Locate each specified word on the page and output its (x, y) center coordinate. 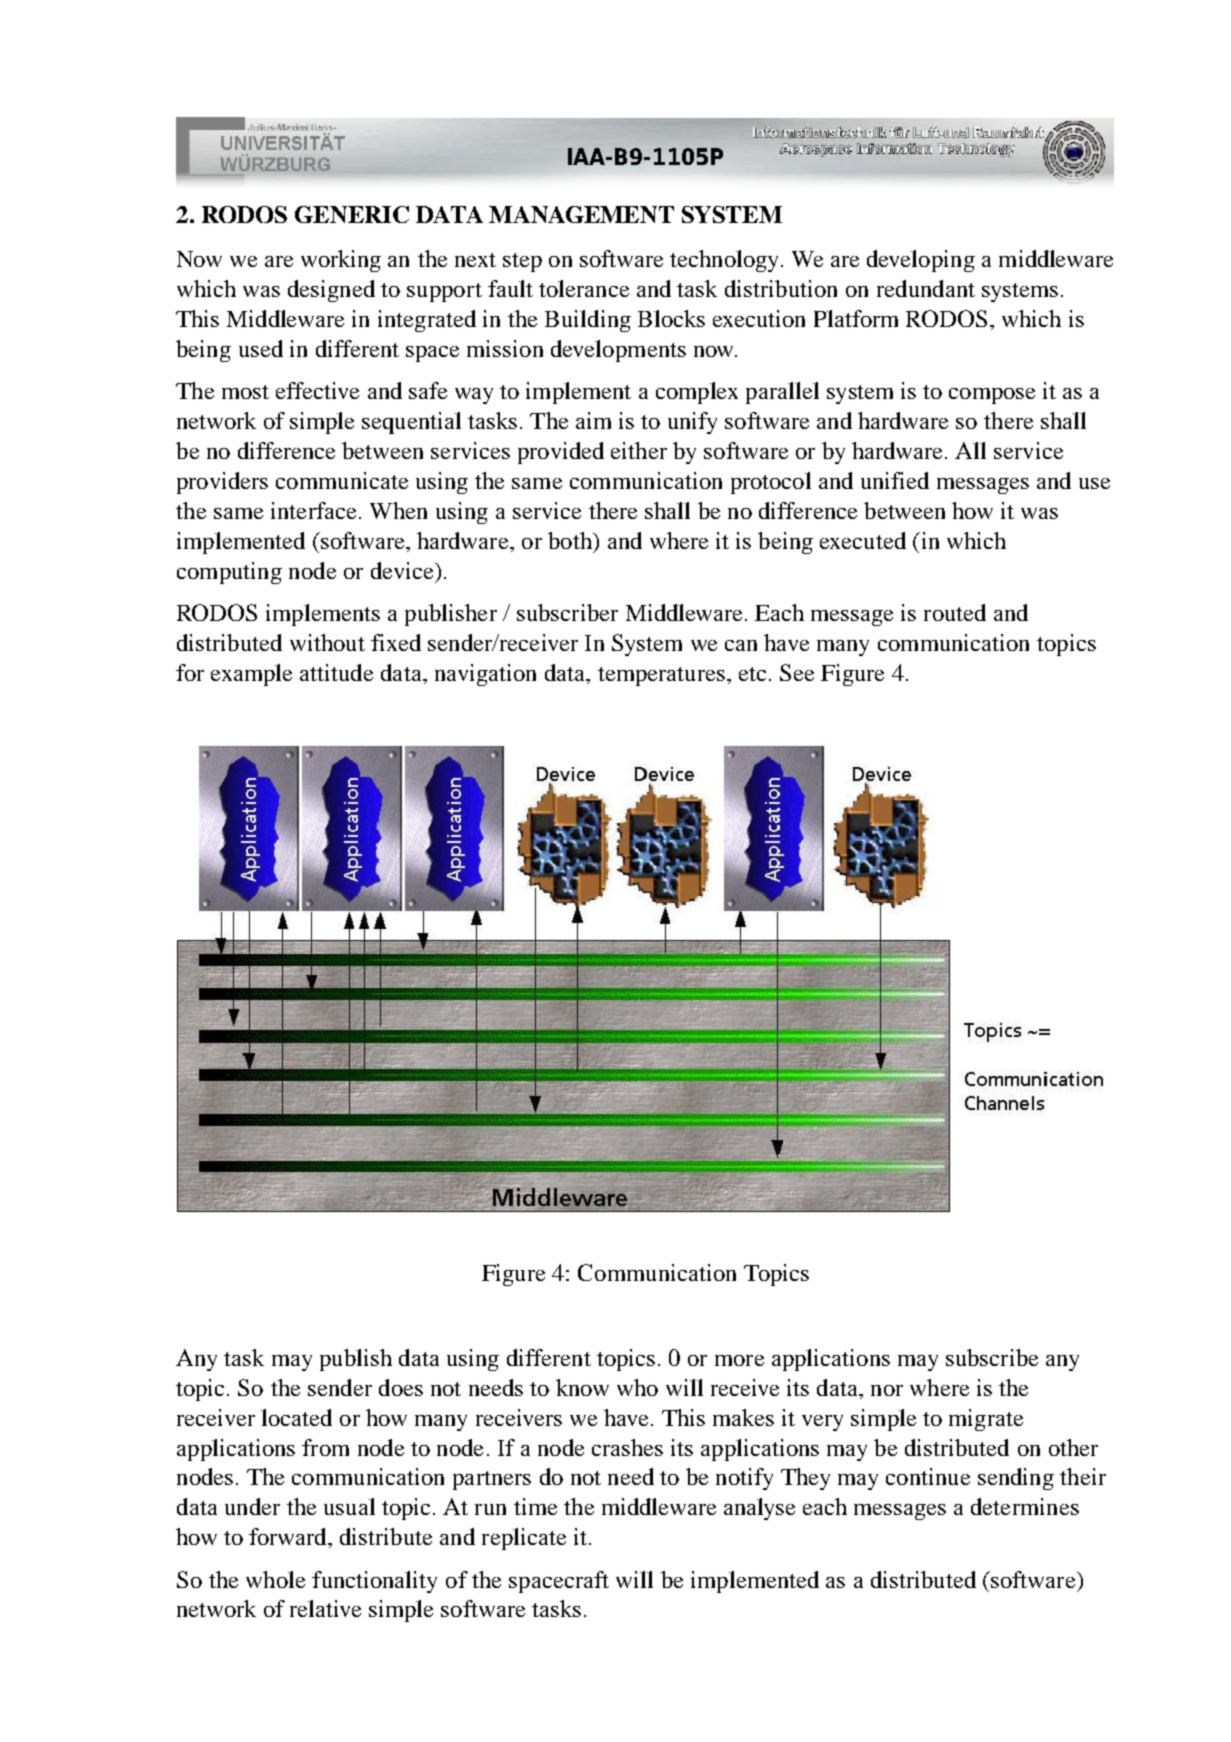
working (341, 261)
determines (1025, 1506)
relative (325, 1608)
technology (724, 261)
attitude (336, 672)
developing (921, 261)
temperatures (661, 676)
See (797, 672)
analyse (759, 1509)
